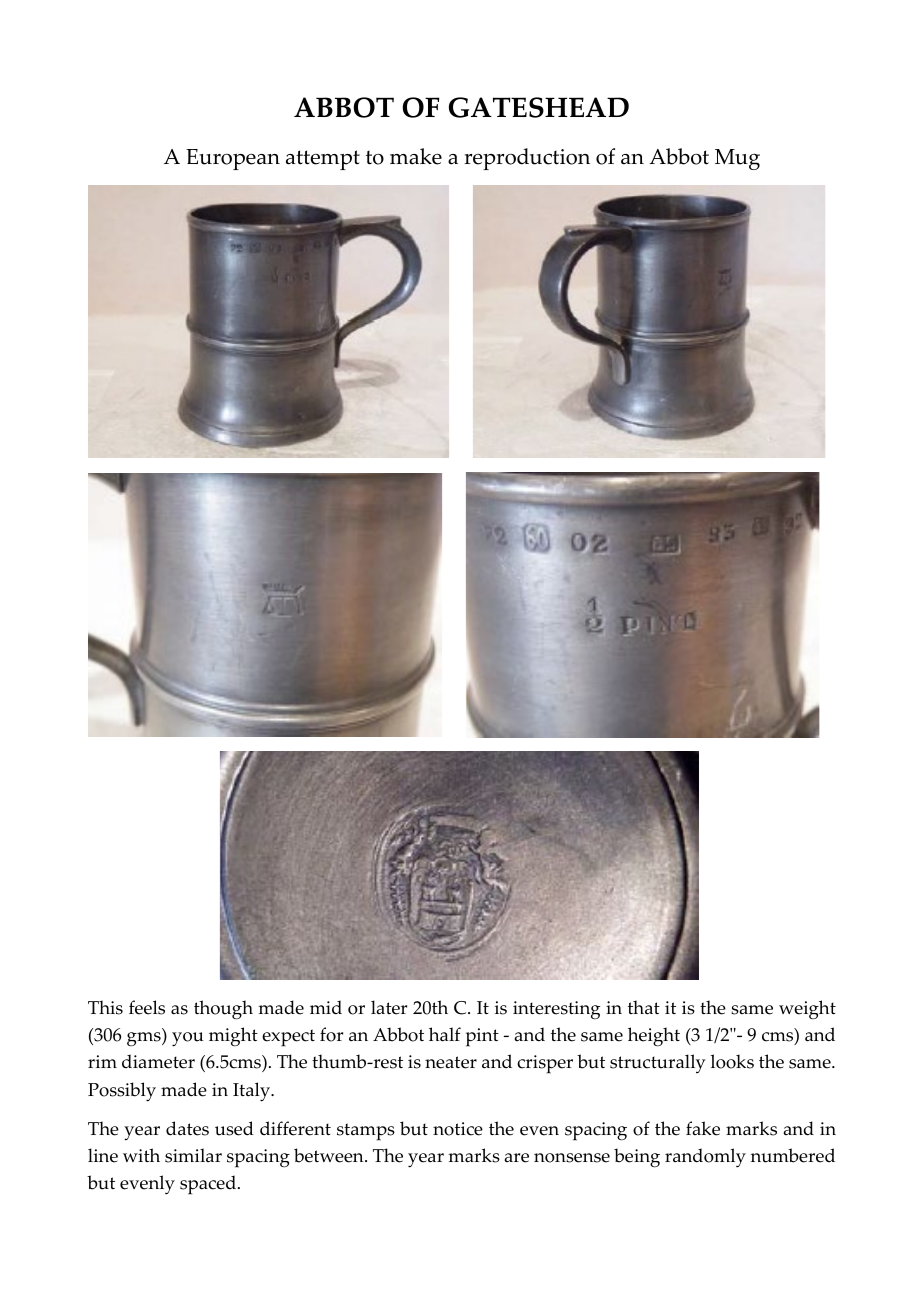  What do you see at coordinates (458, 1129) in the image?
I see `notice` at bounding box center [458, 1129].
